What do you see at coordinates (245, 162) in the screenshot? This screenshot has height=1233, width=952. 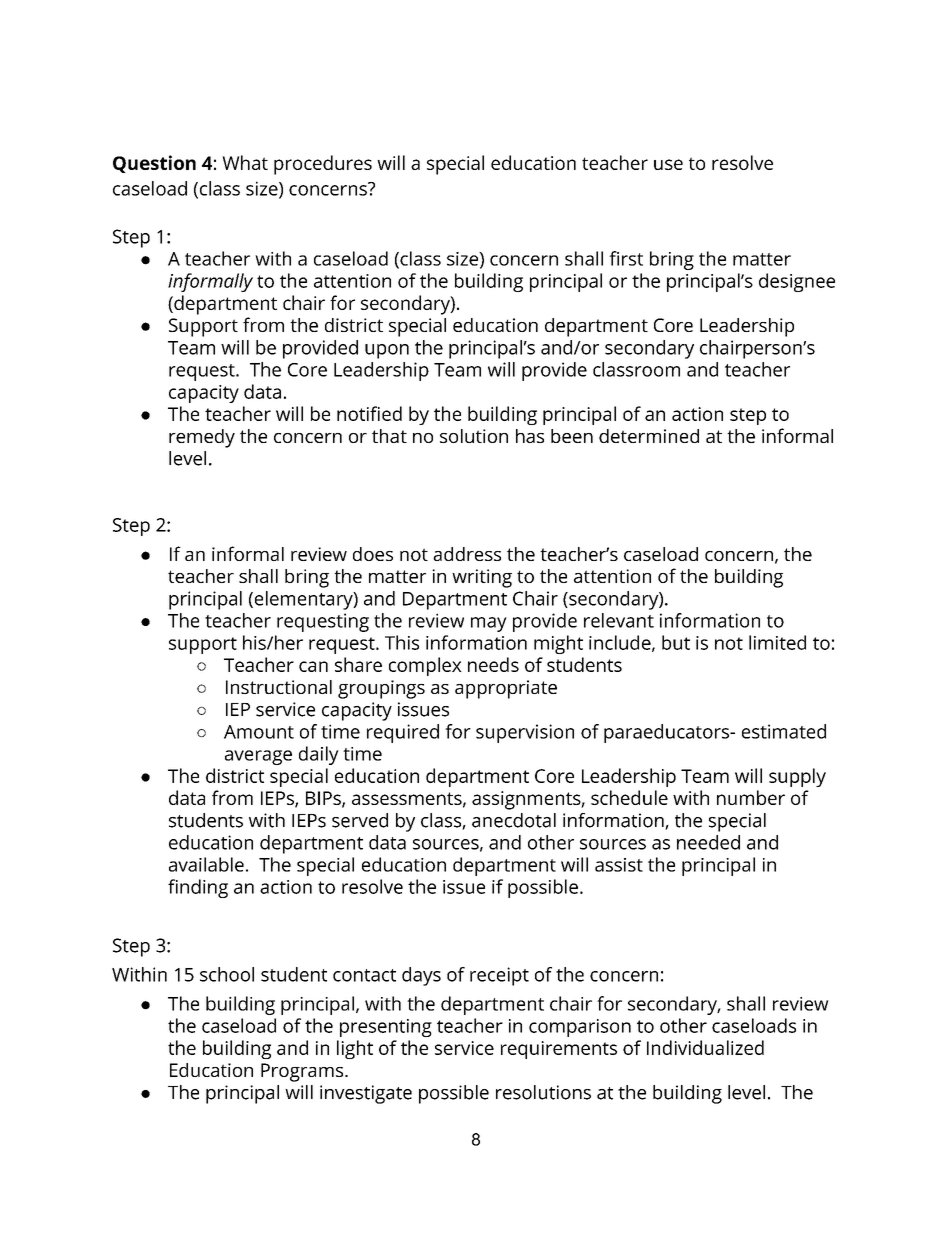 I see `What` at bounding box center [245, 162].
